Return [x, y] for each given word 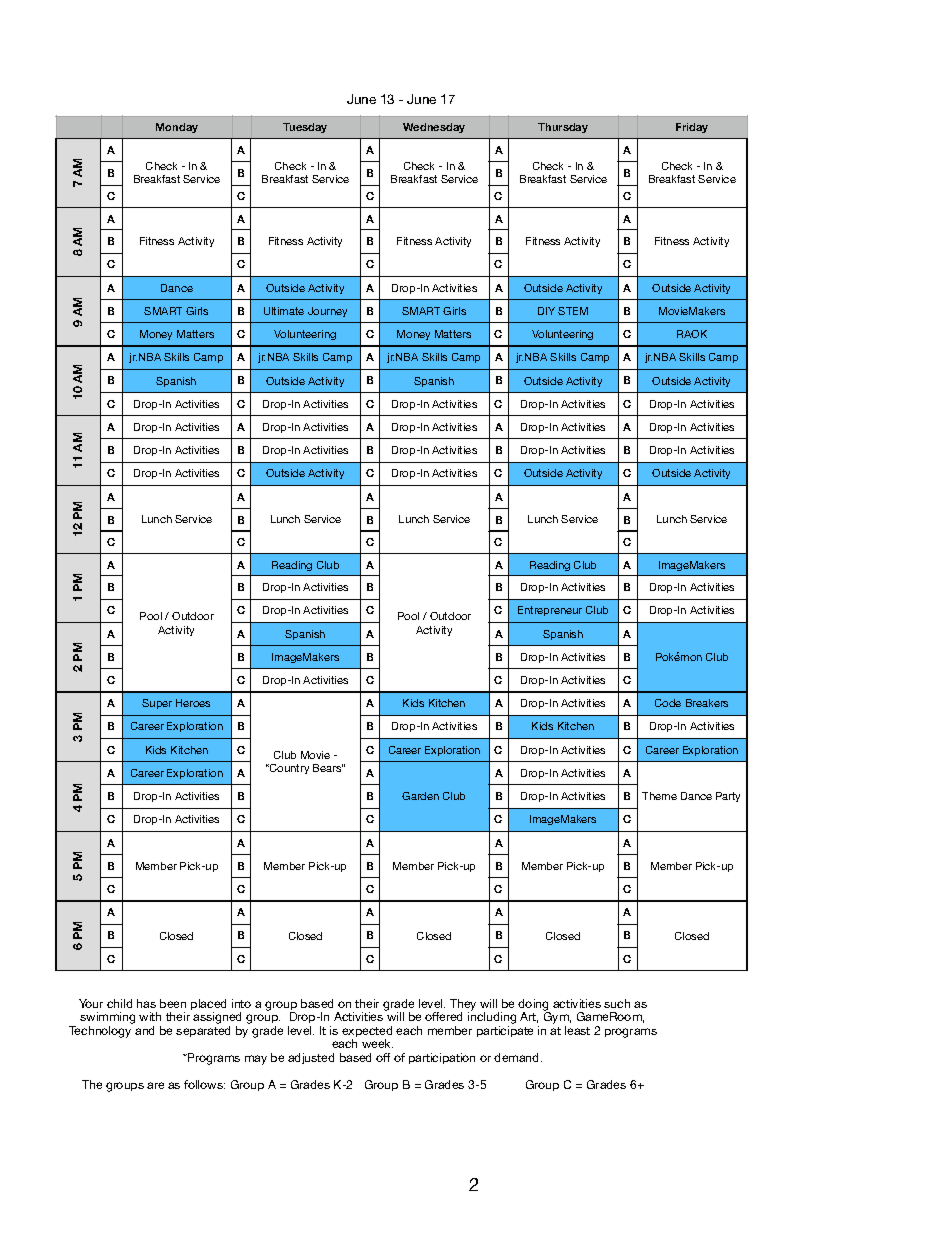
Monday [177, 128]
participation [442, 1058]
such [617, 1003]
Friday [692, 128]
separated [203, 1031]
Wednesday [434, 128]
